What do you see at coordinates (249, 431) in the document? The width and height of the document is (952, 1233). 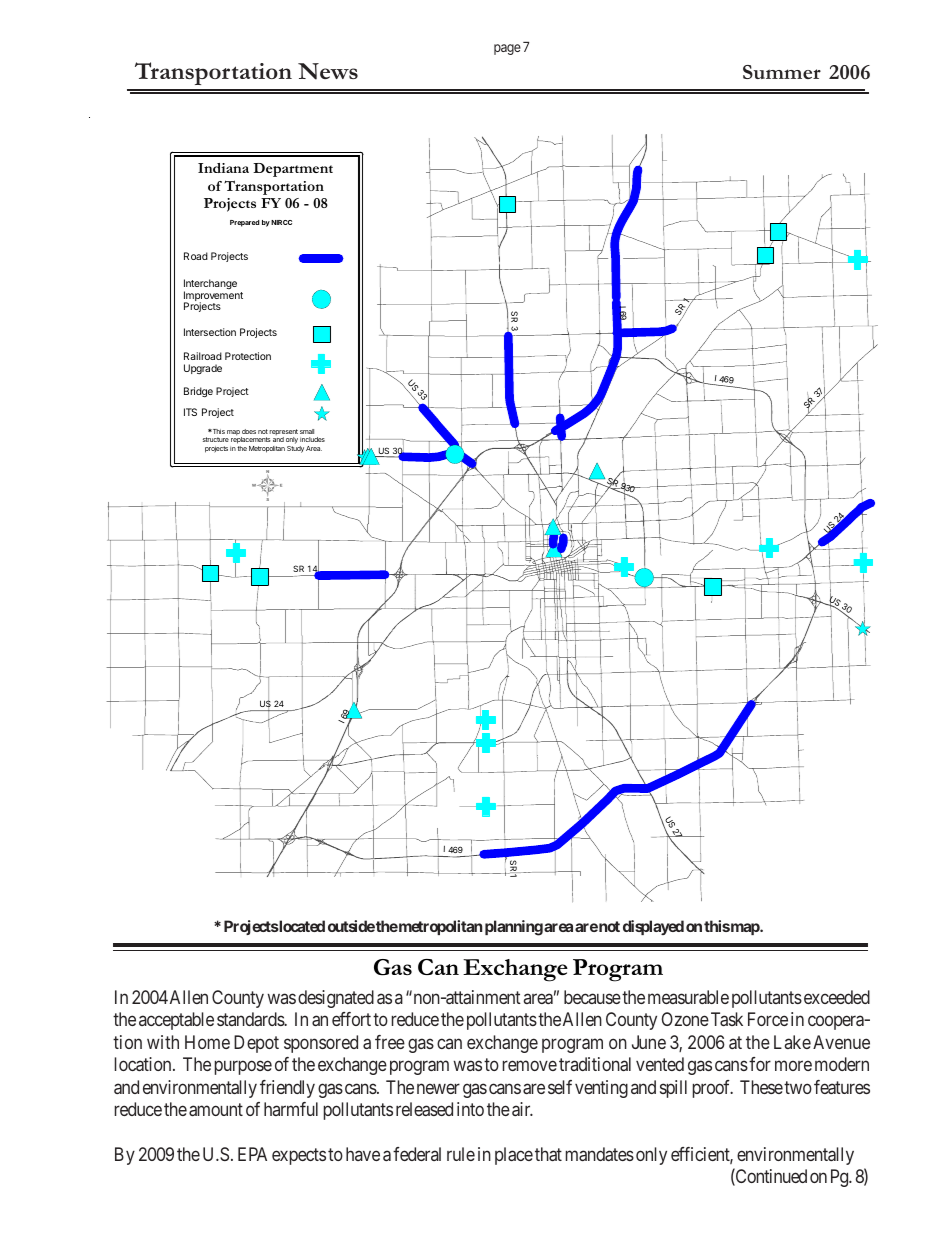 I see `does` at bounding box center [249, 431].
